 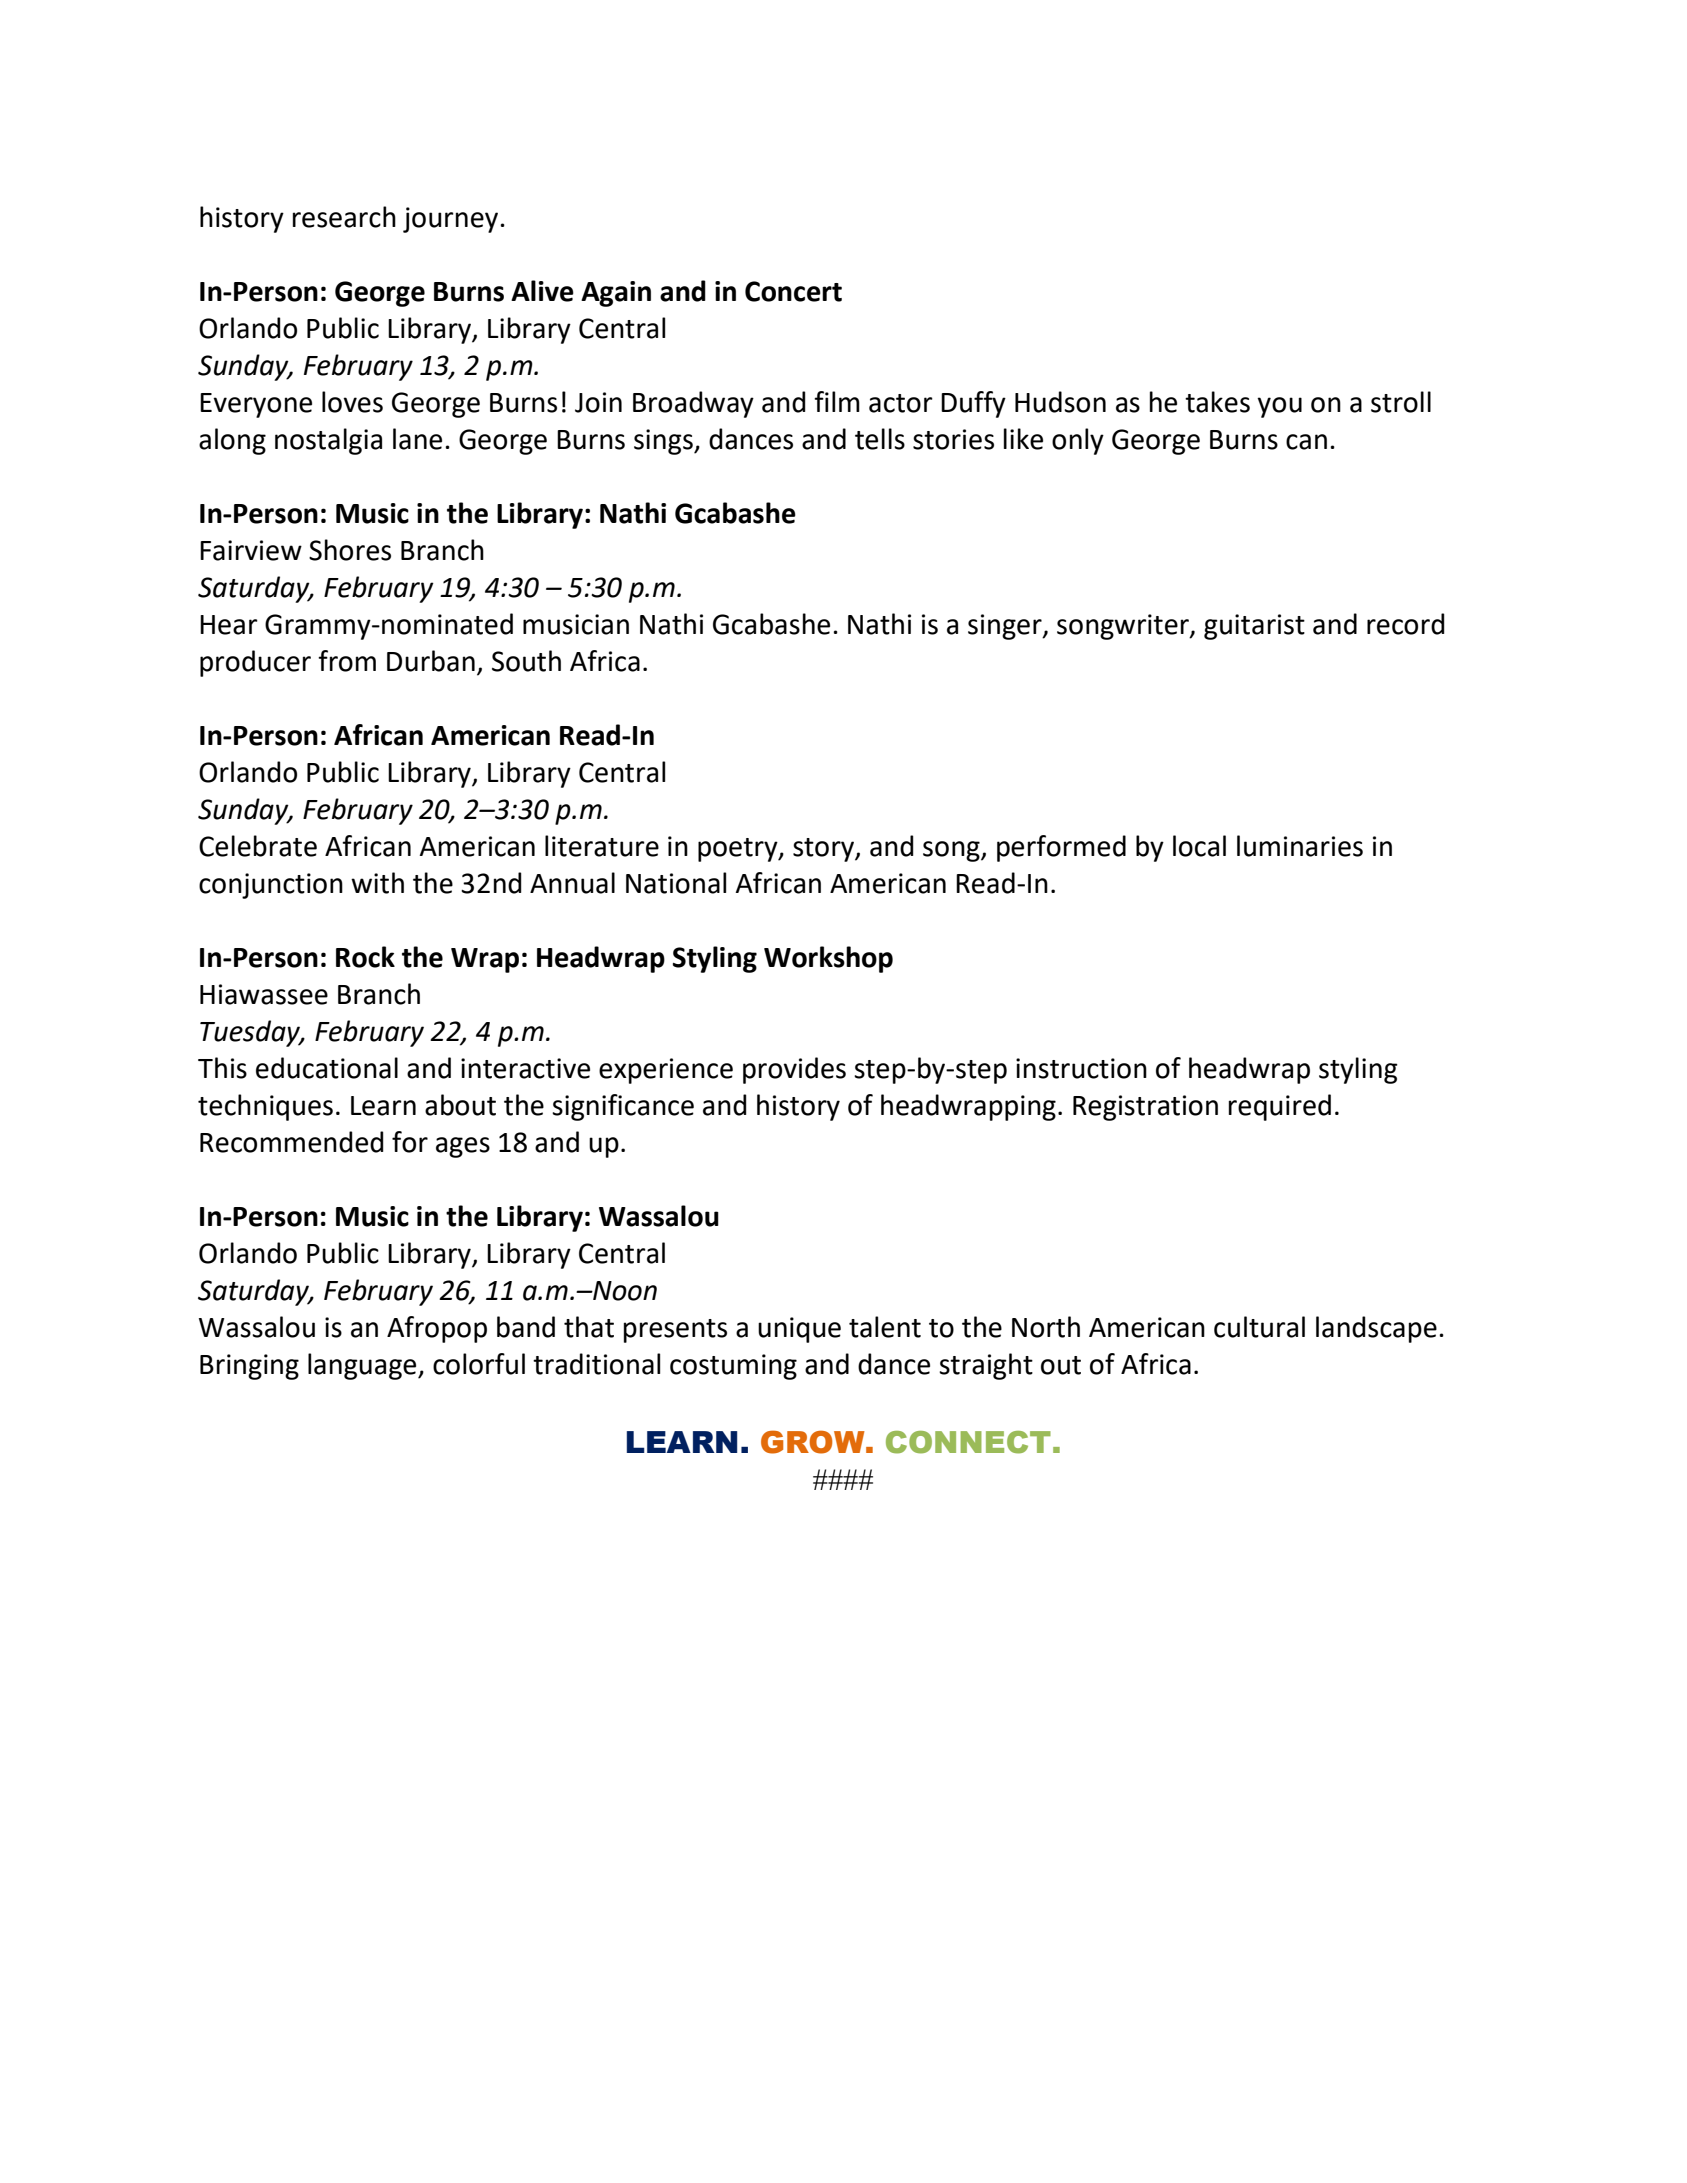 What do you see at coordinates (377, 883) in the document?
I see `with` at bounding box center [377, 883].
